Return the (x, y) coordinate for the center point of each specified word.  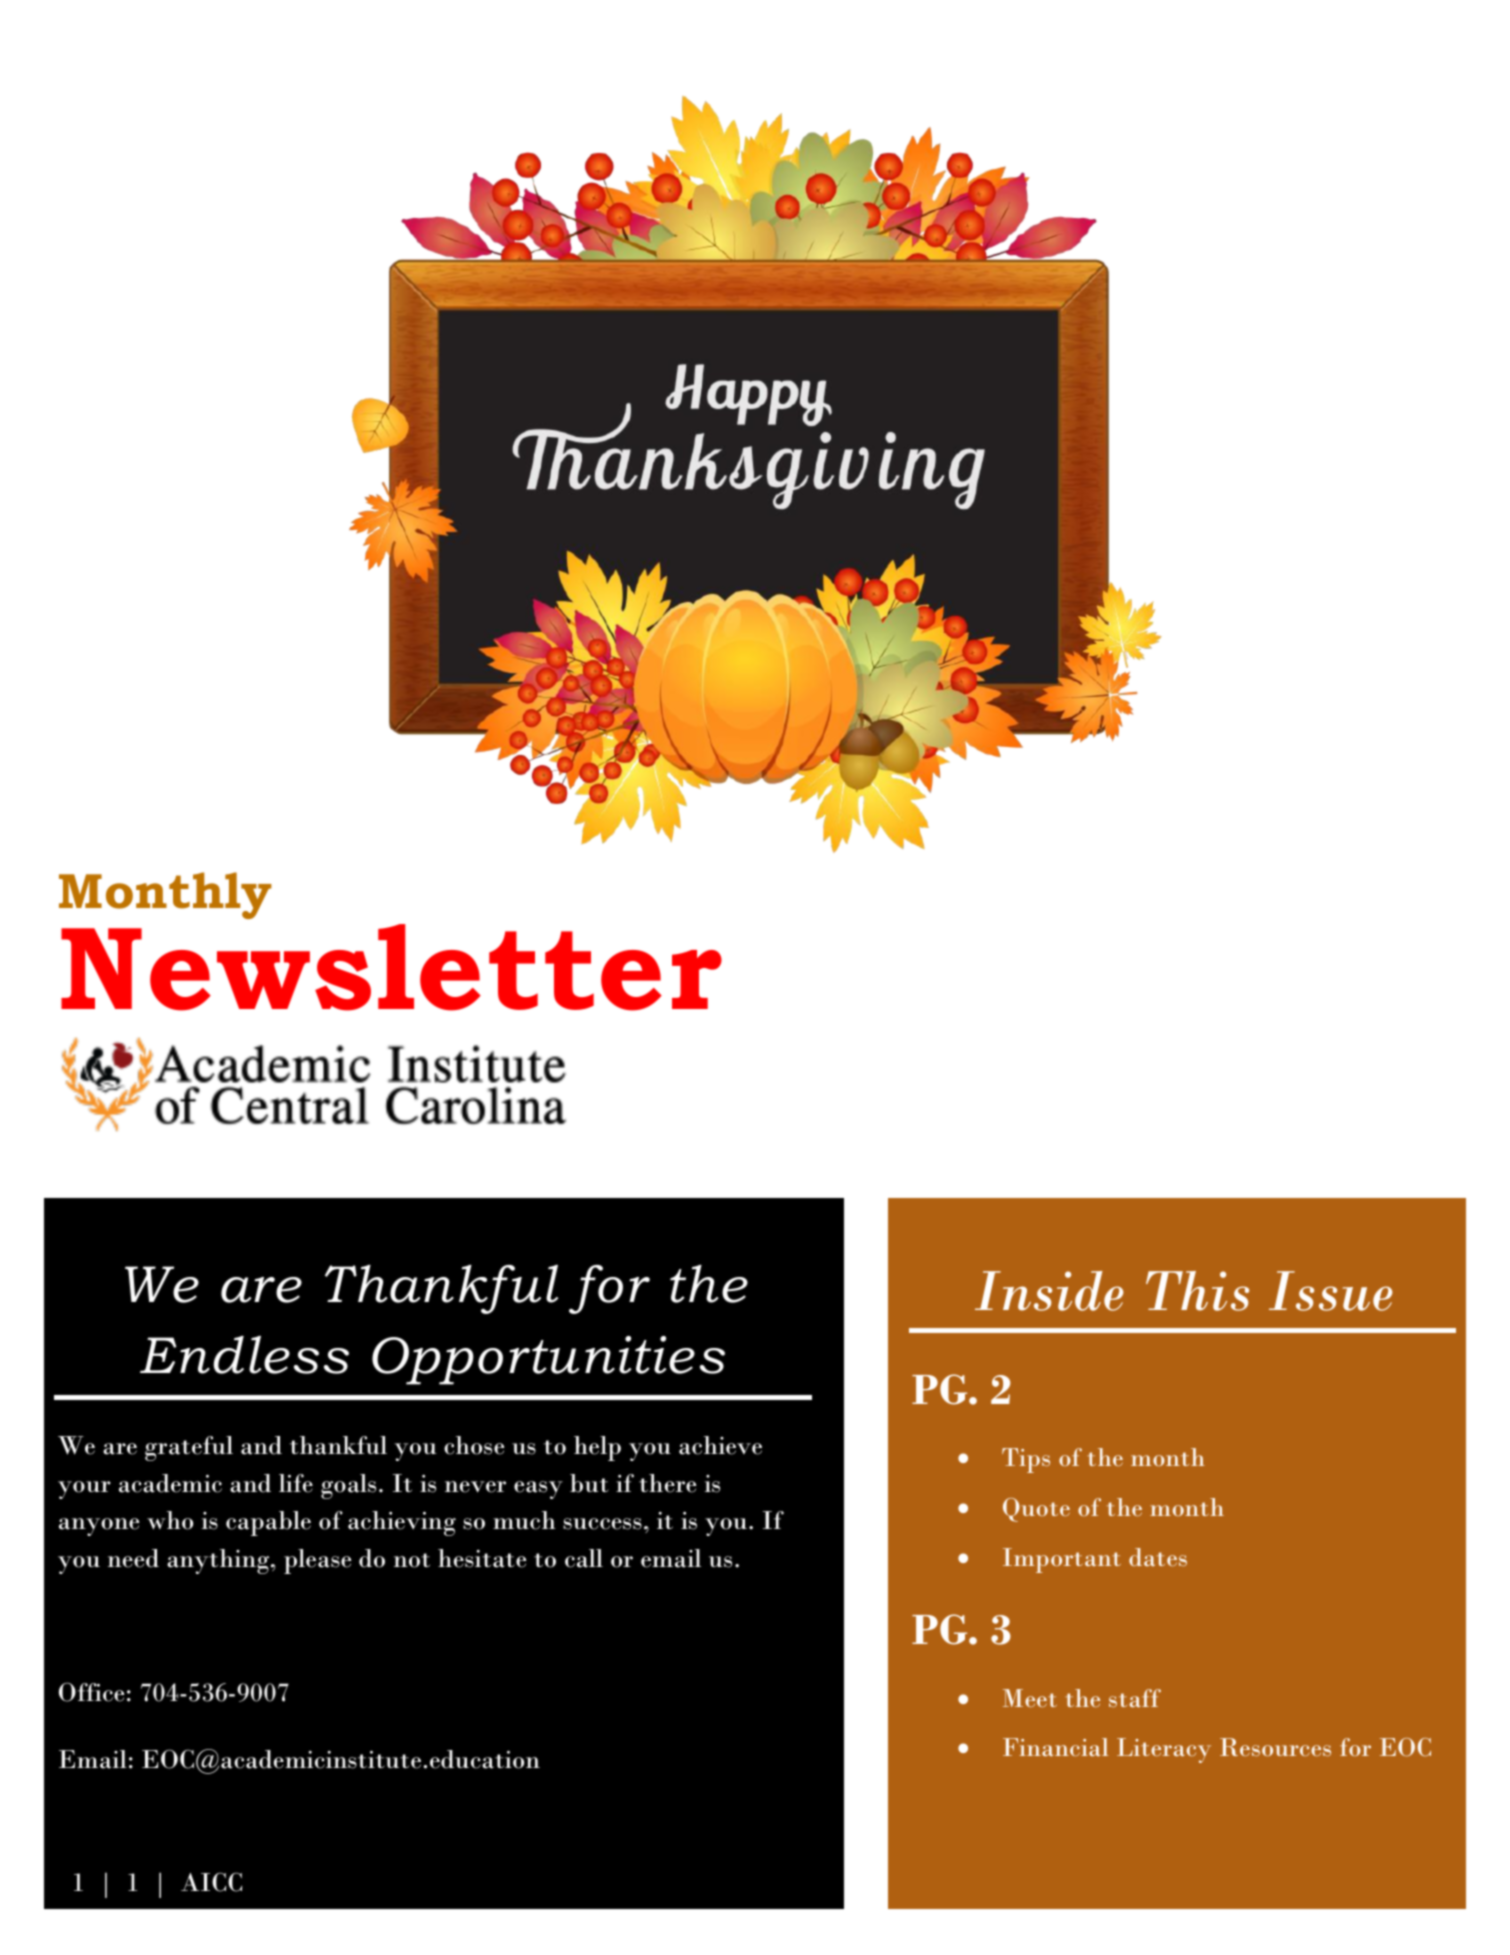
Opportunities (548, 1360)
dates (1158, 1557)
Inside (1049, 1291)
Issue (1331, 1291)
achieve (720, 1445)
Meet (1030, 1698)
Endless (244, 1355)
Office (91, 1692)
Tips (1026, 1460)
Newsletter (391, 967)
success (602, 1524)
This (1197, 1291)
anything (219, 1561)
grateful (189, 1448)
